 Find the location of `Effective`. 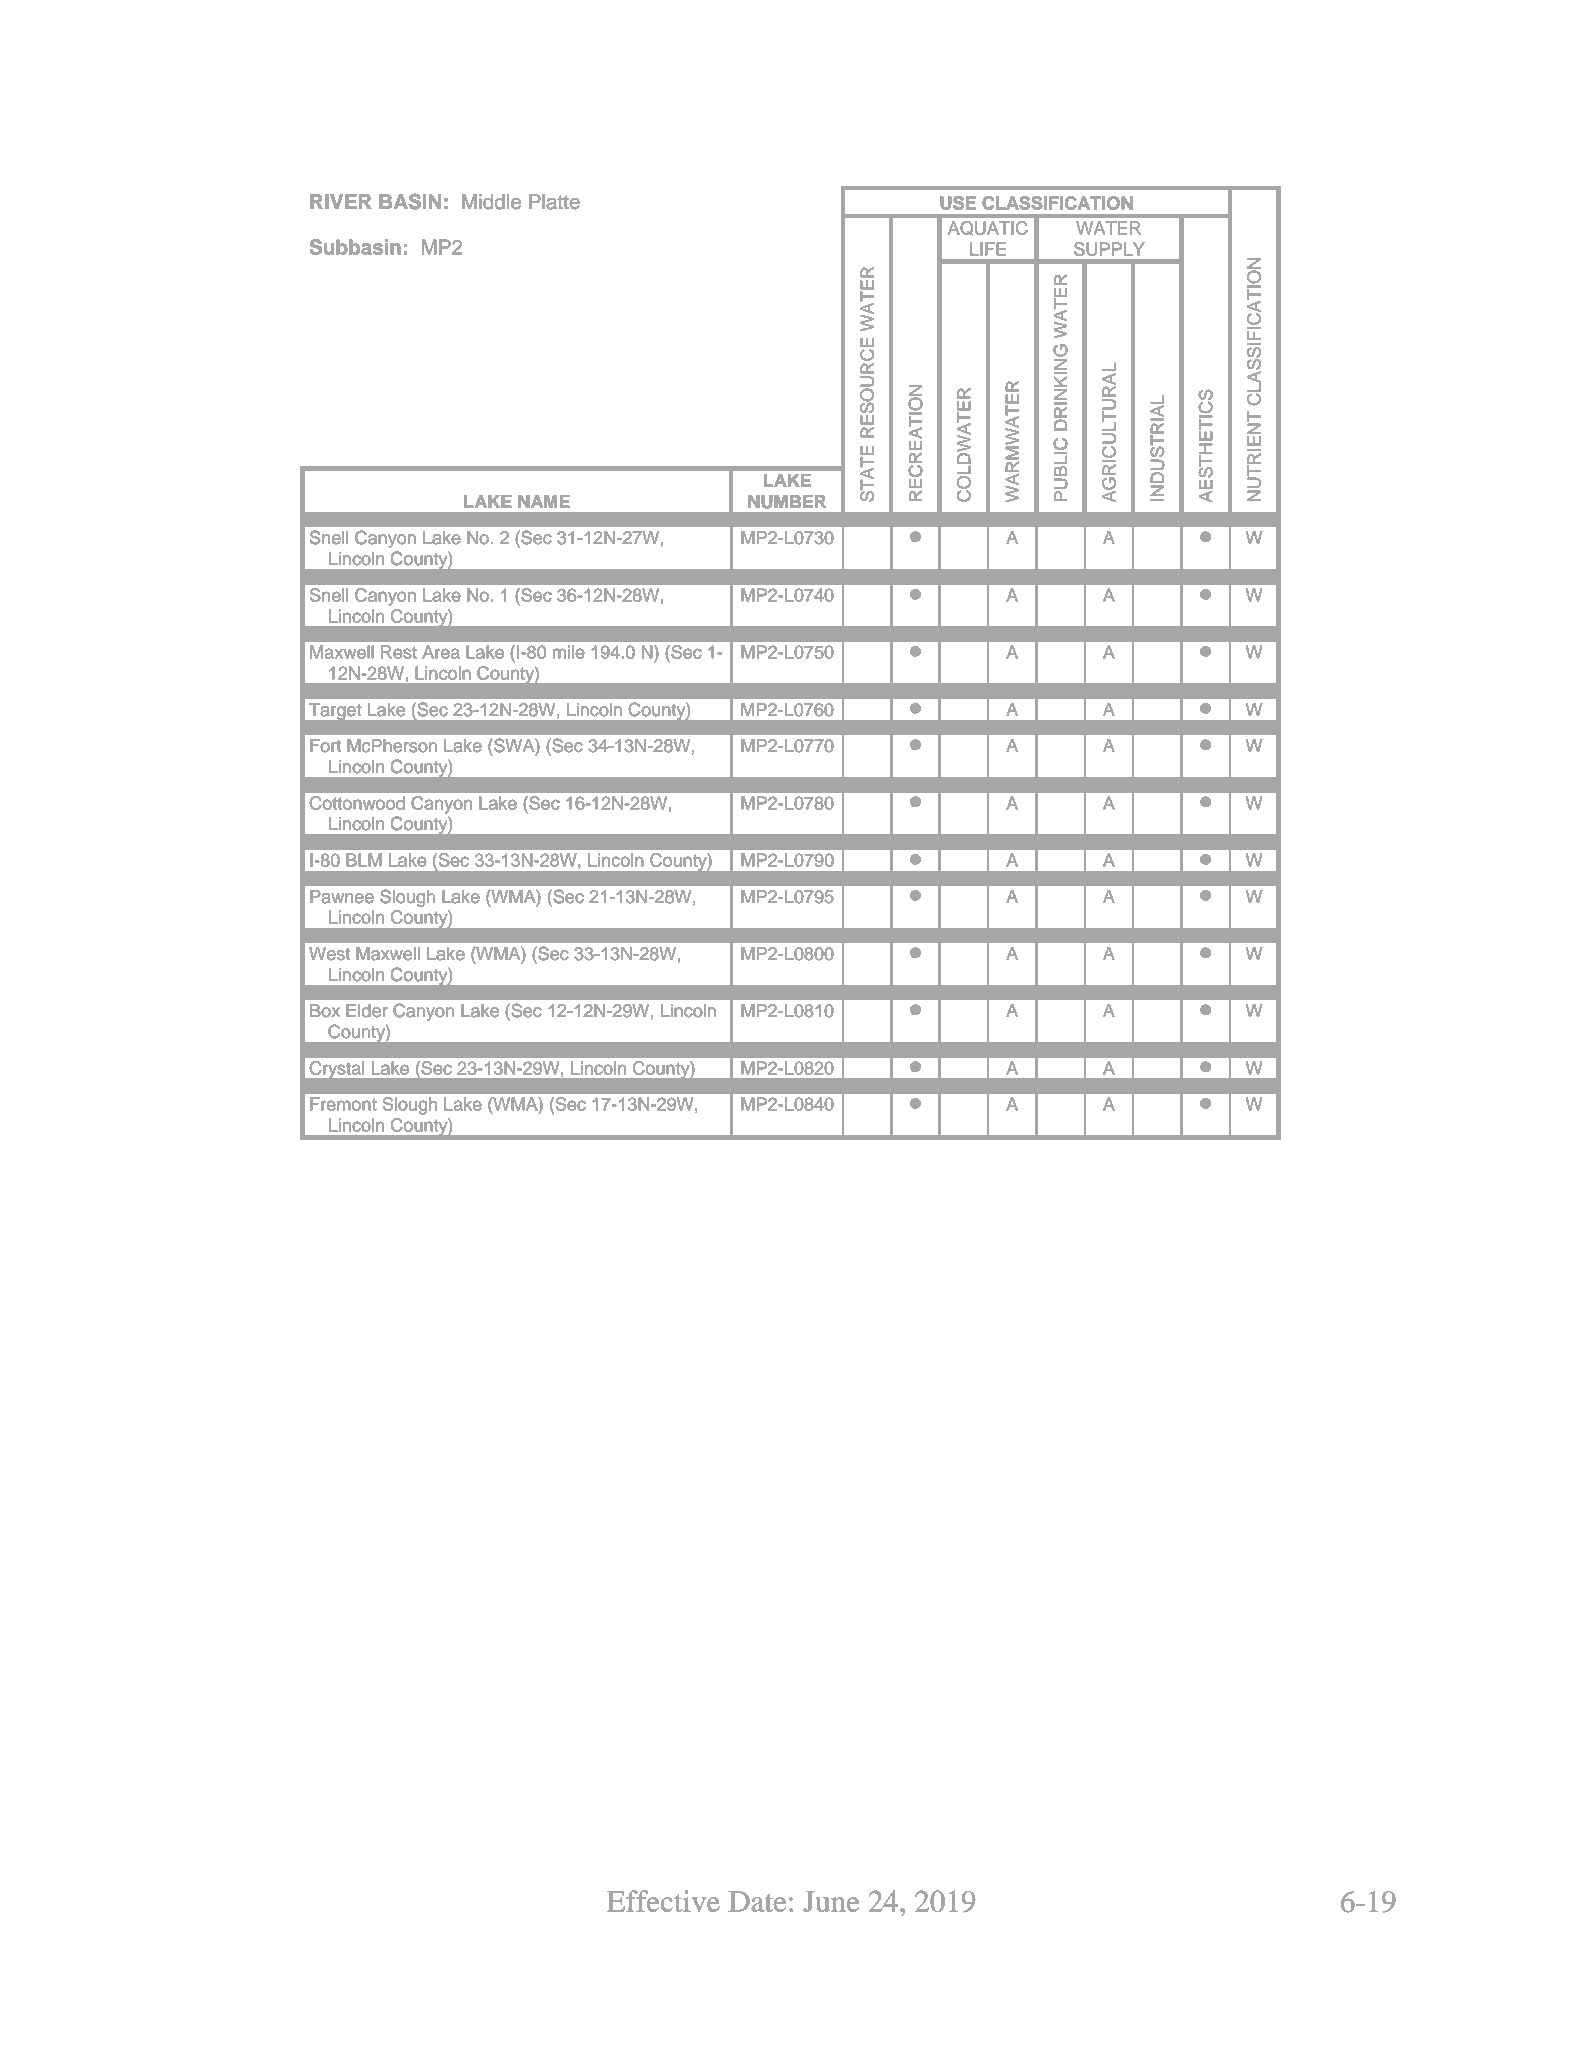

Effective is located at coordinates (663, 1901).
